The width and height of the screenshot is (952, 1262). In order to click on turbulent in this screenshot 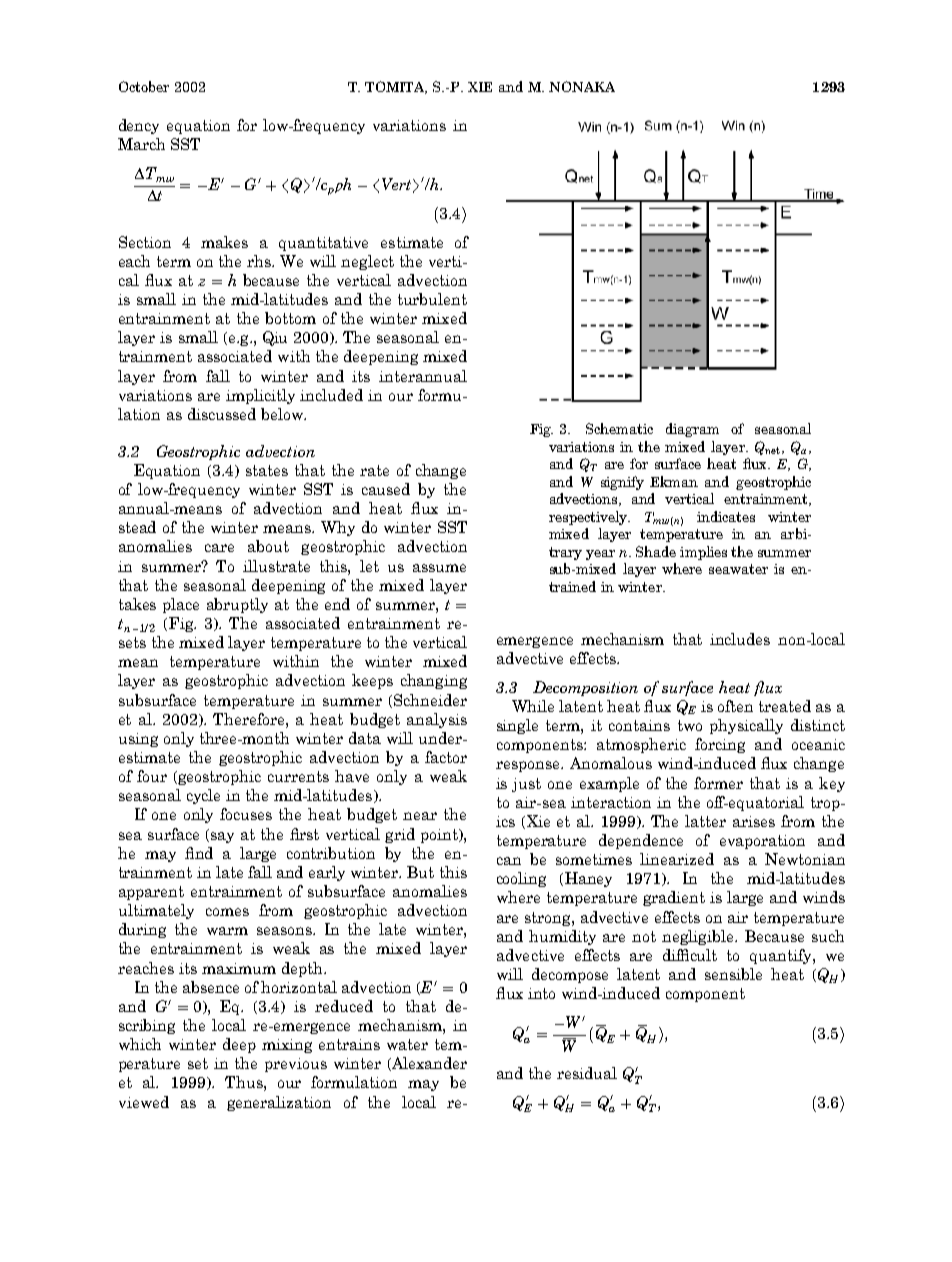, I will do `click(432, 299)`.
